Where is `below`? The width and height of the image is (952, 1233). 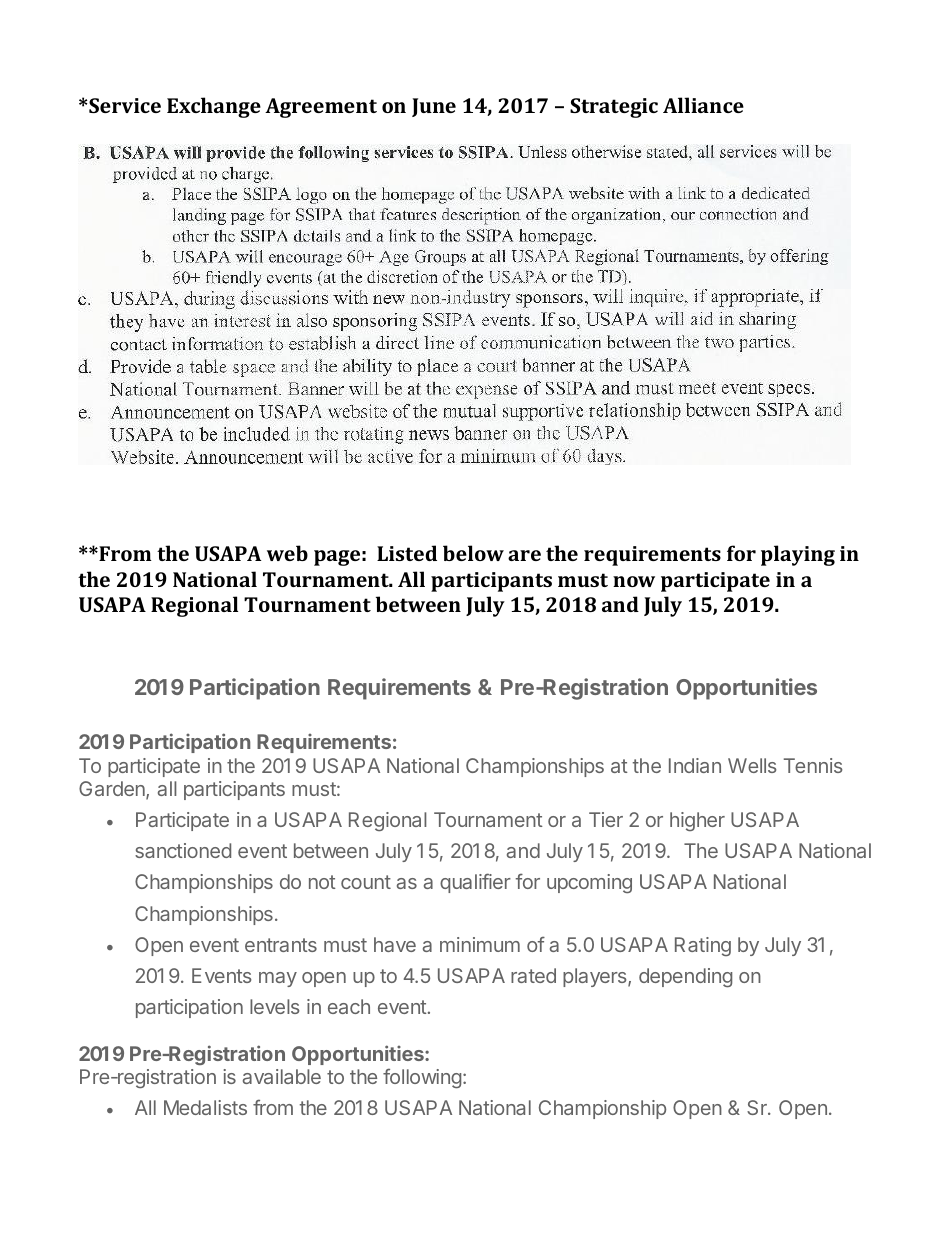 below is located at coordinates (473, 553).
